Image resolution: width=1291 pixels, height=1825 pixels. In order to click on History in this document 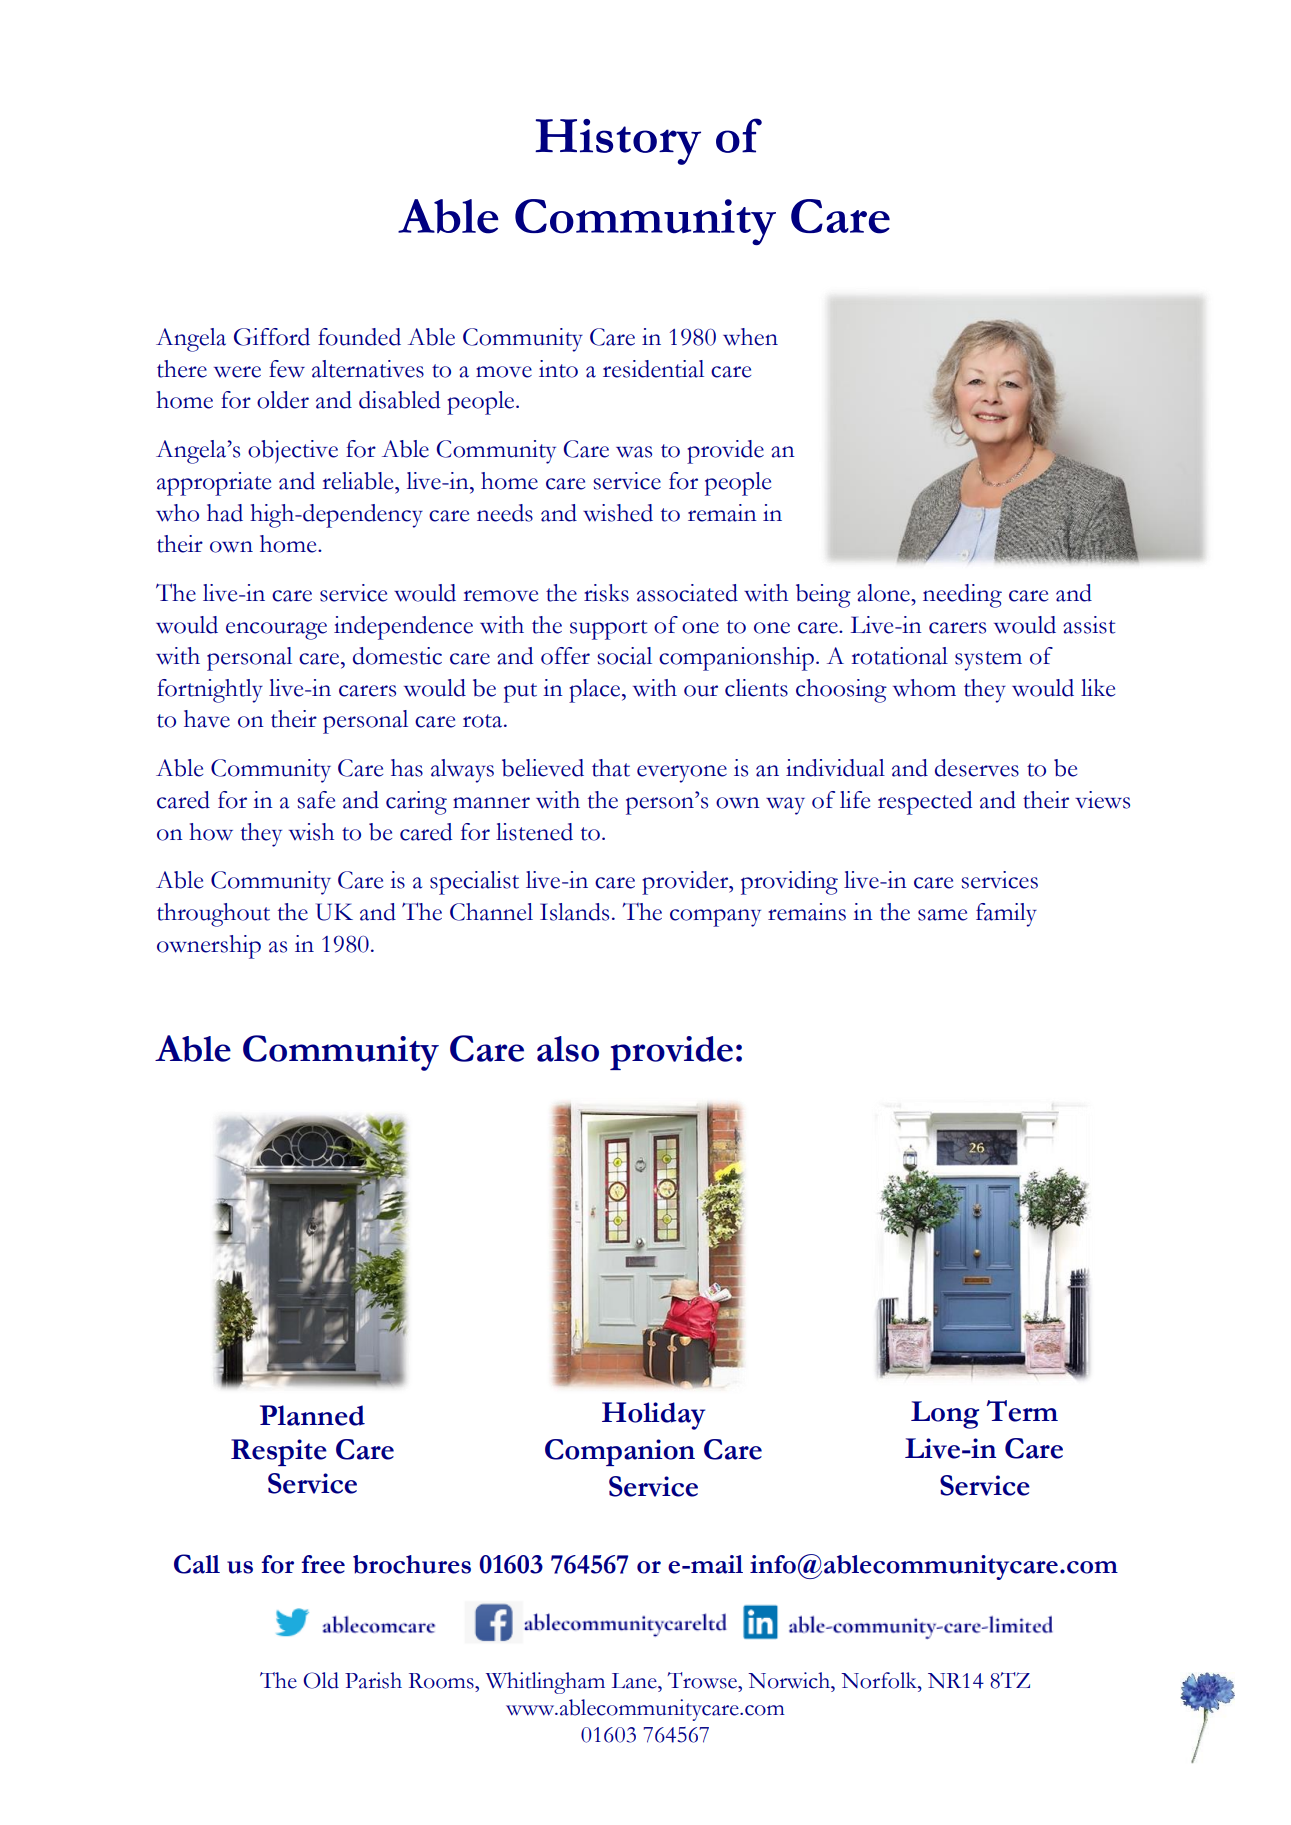, I will do `click(618, 142)`.
